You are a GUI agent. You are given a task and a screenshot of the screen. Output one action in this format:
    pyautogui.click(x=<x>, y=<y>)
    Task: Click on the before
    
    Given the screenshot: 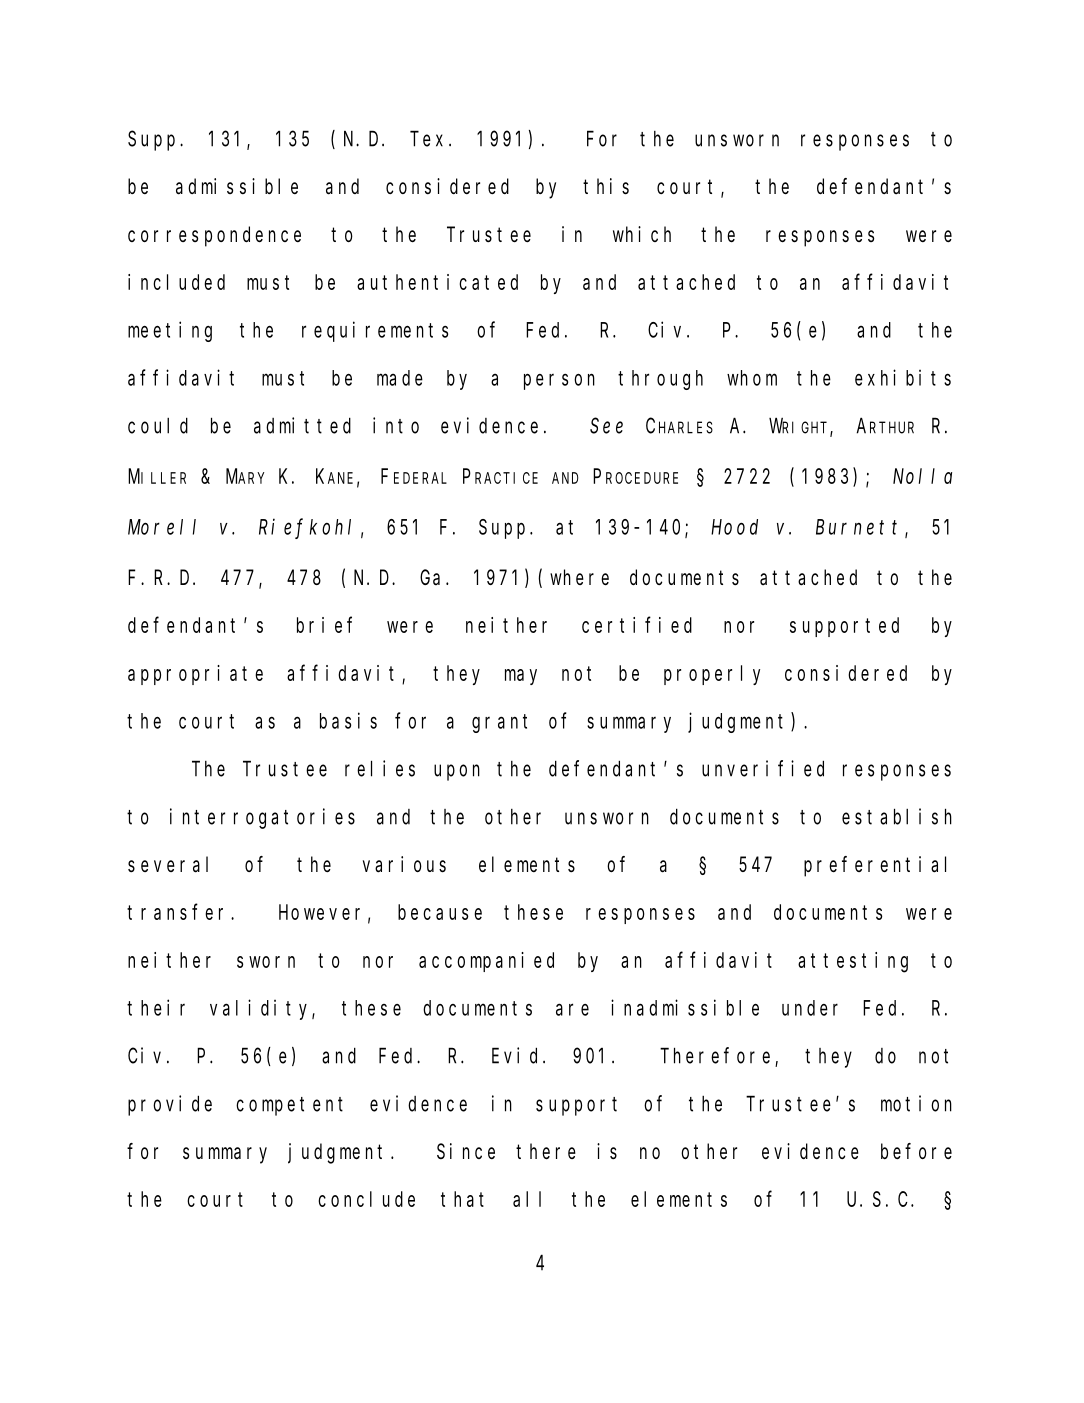 What is the action you would take?
    pyautogui.click(x=916, y=1151)
